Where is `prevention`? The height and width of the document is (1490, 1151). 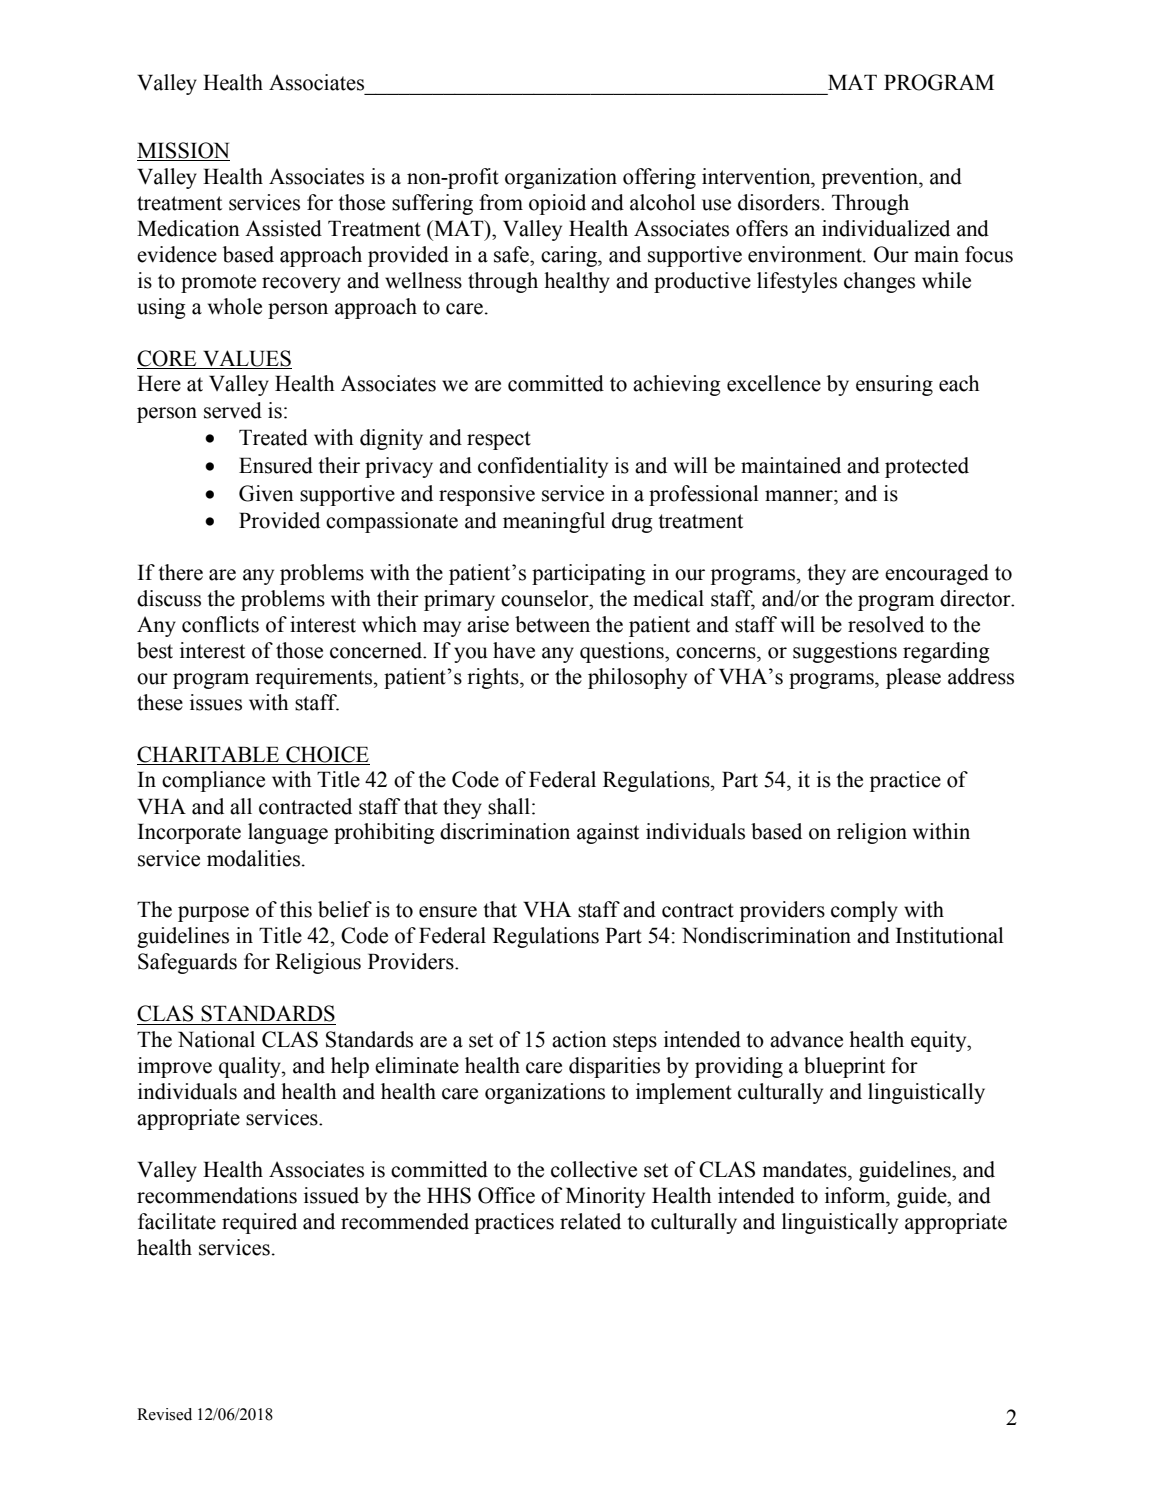
prevention is located at coordinates (871, 178).
